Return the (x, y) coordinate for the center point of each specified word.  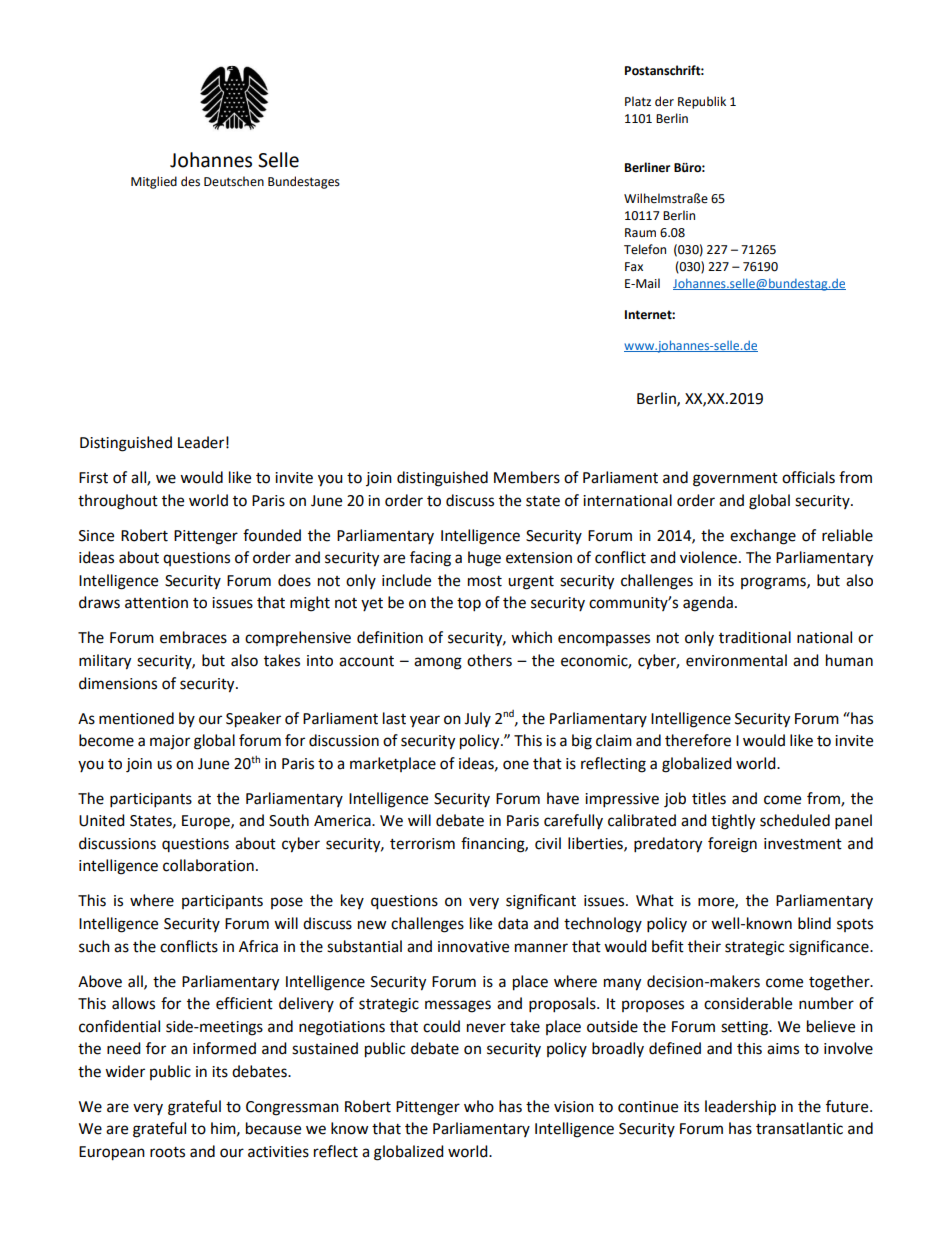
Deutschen (234, 181)
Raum (640, 233)
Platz (638, 101)
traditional (755, 637)
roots (167, 1152)
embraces (193, 637)
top (469, 605)
